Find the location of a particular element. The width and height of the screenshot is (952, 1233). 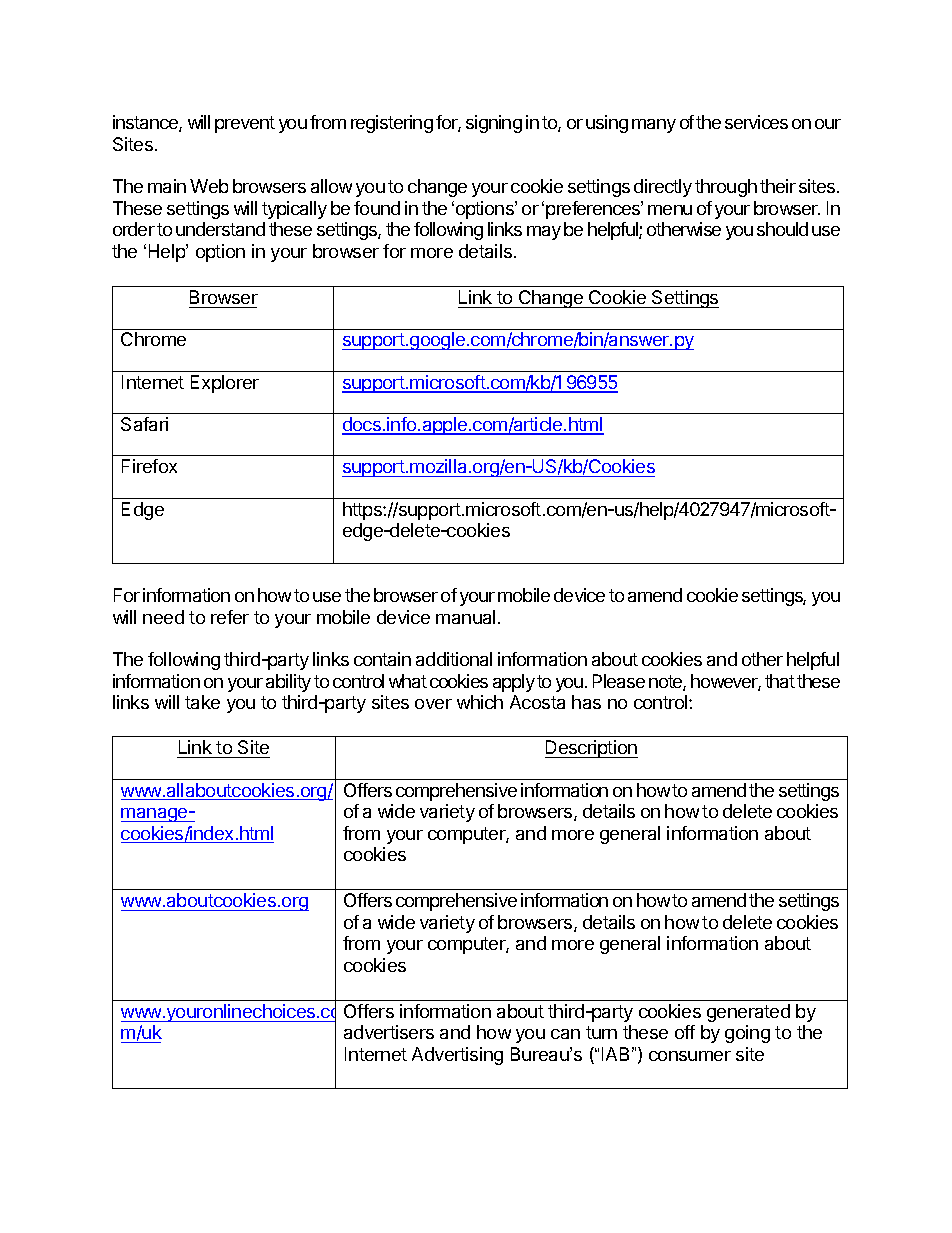

prevent is located at coordinates (245, 124).
